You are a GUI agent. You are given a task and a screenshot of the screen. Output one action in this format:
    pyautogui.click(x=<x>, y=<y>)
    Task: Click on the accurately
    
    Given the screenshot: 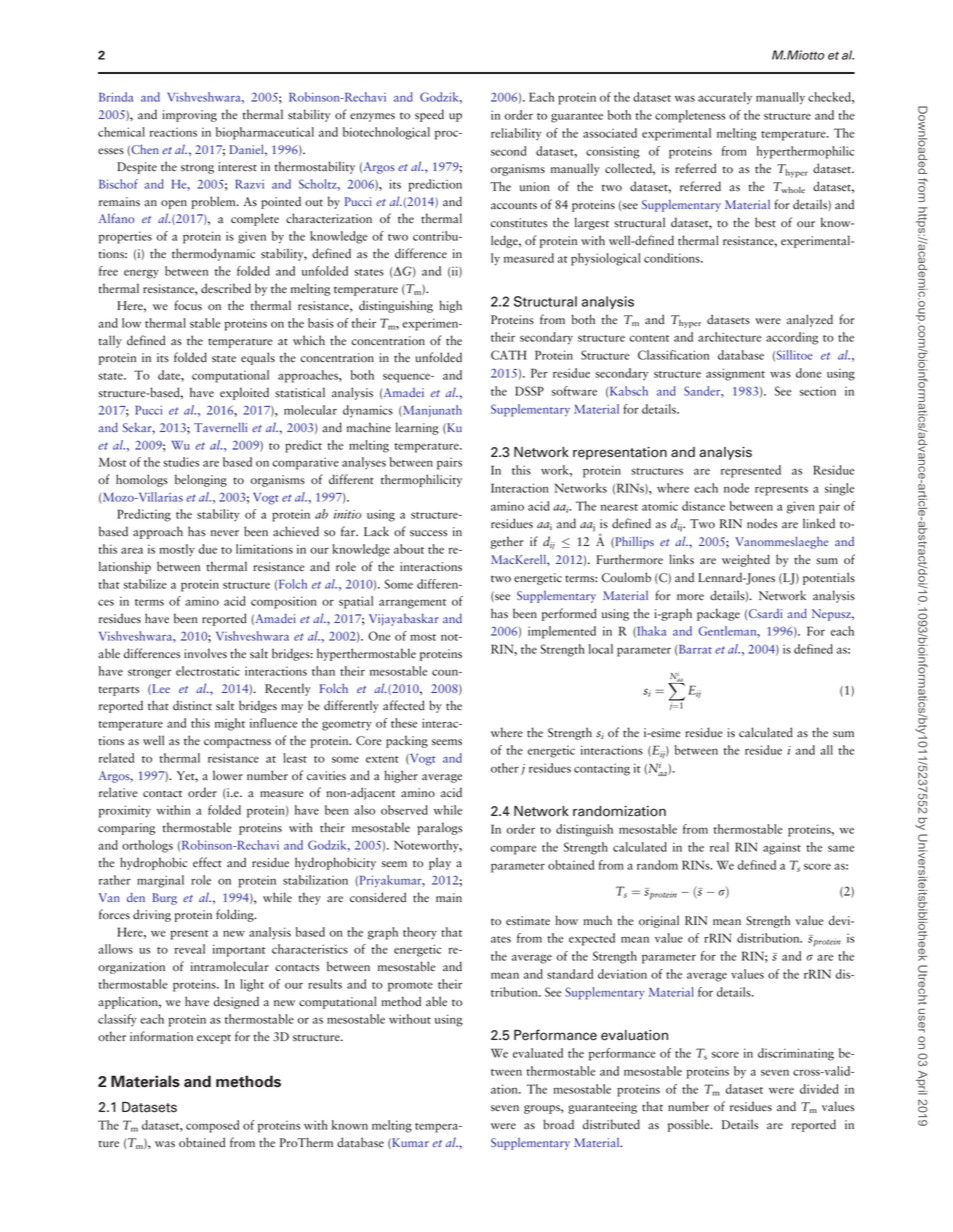 What is the action you would take?
    pyautogui.click(x=725, y=98)
